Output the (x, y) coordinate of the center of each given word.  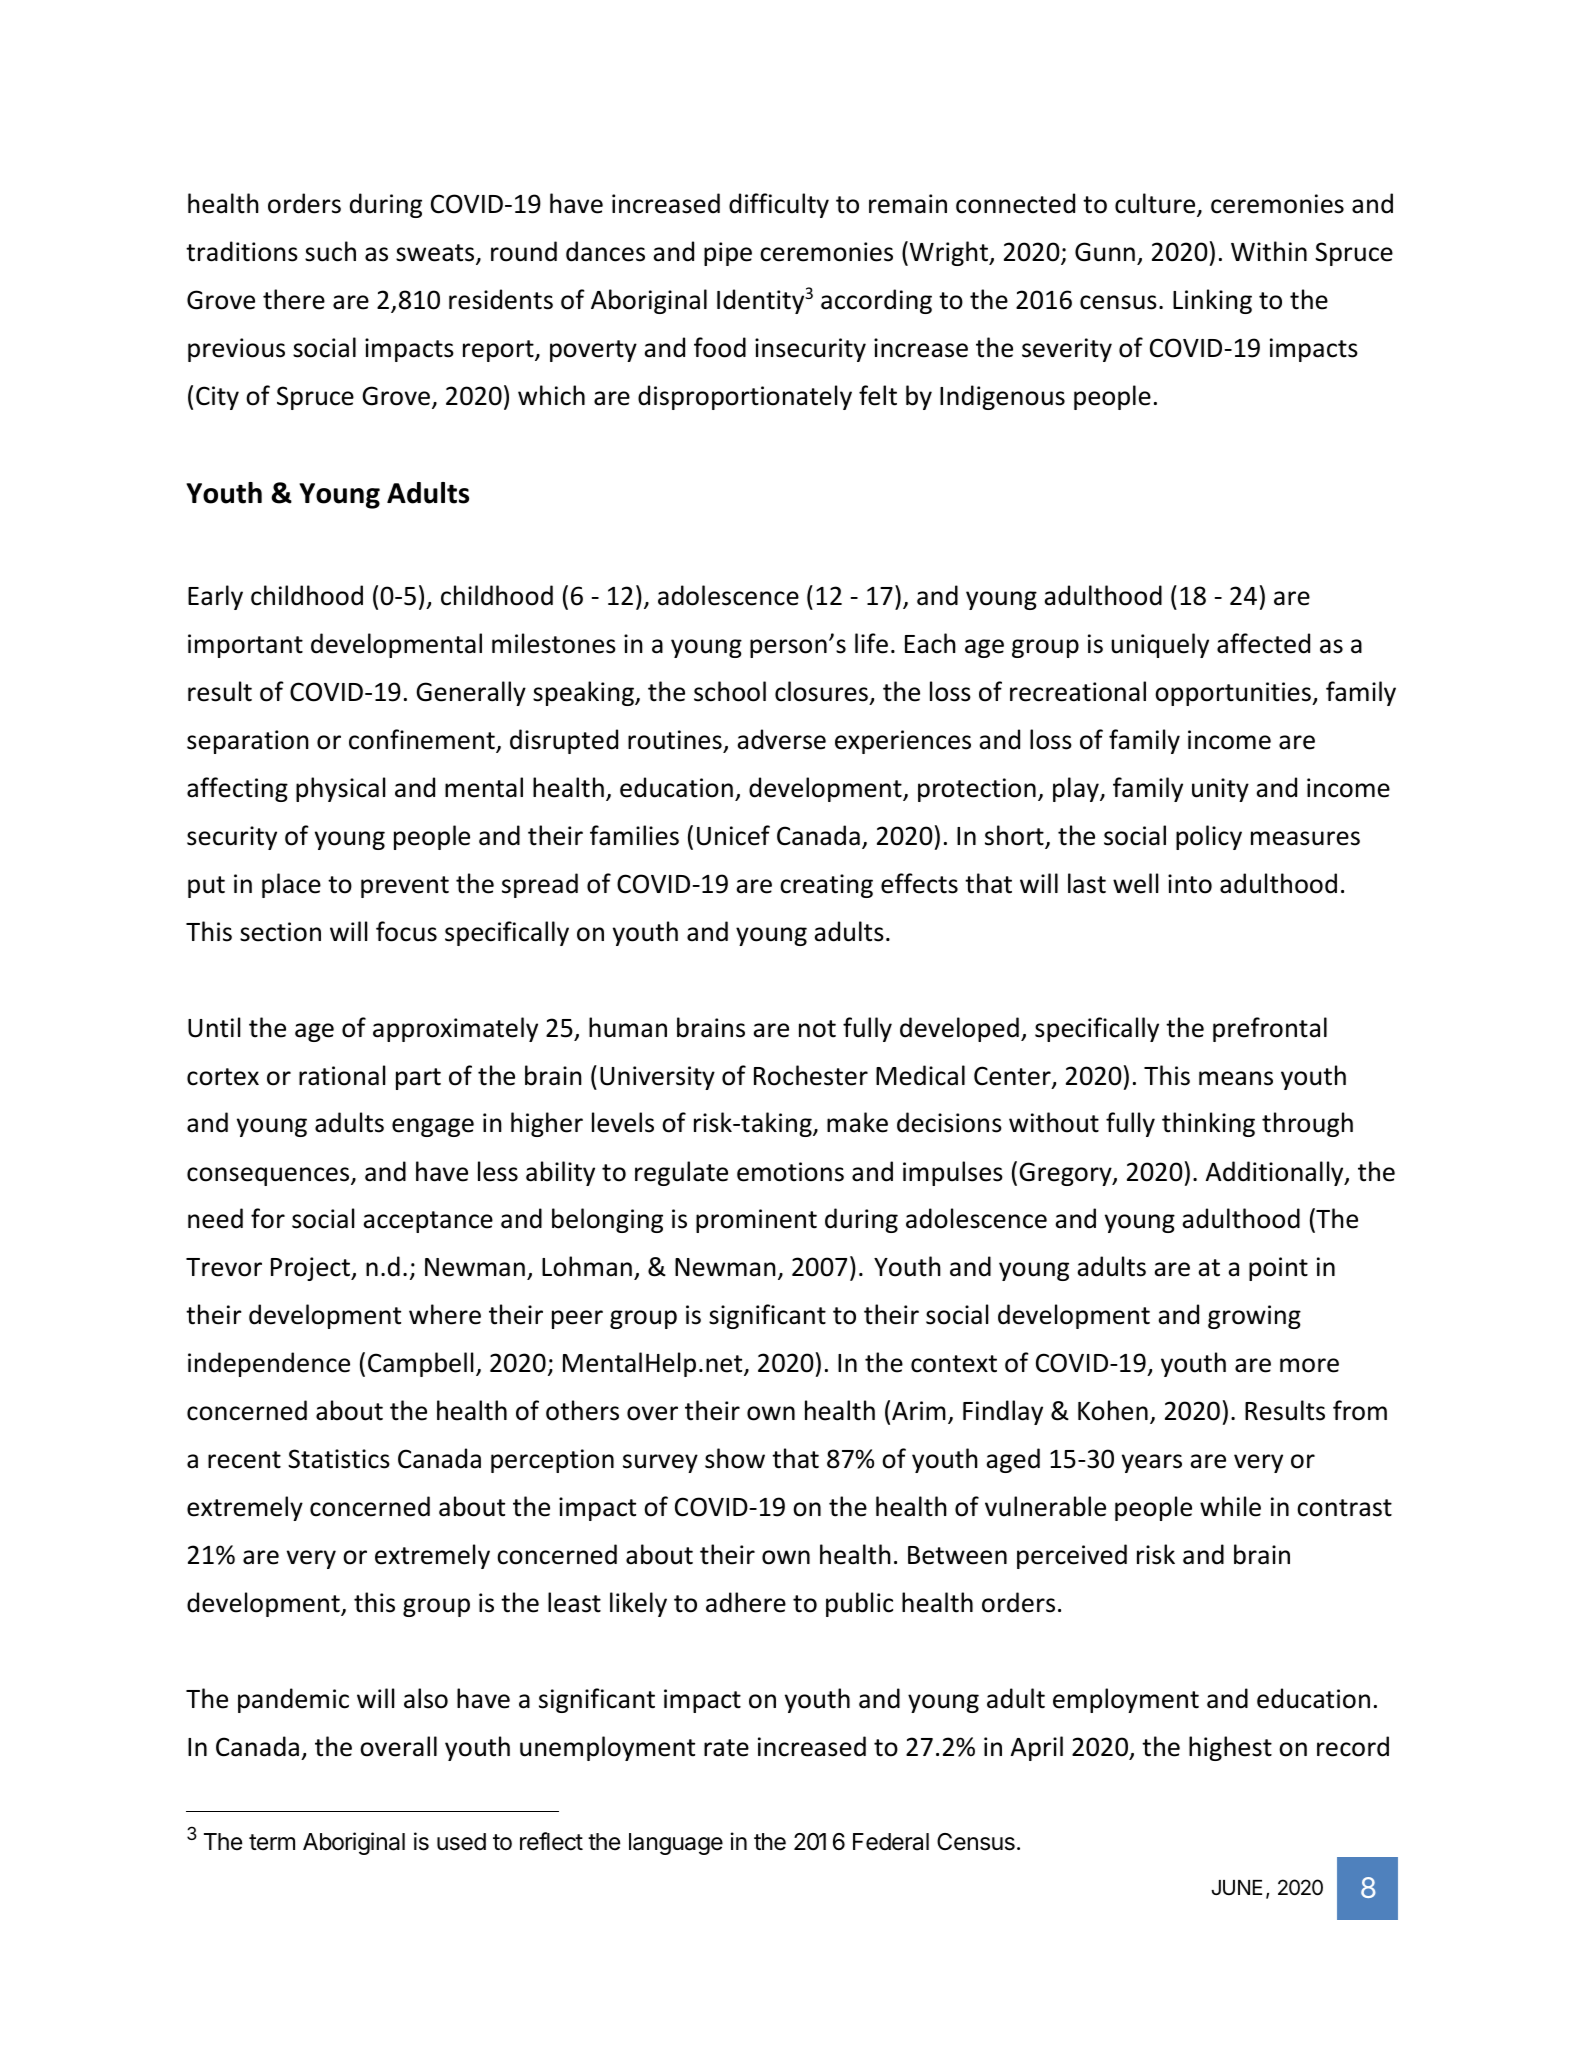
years (1152, 1463)
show (735, 1458)
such (330, 251)
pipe (728, 254)
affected (1263, 643)
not (817, 1029)
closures (821, 691)
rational (342, 1075)
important (245, 646)
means (1236, 1078)
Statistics (339, 1459)
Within (1269, 251)
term (272, 1842)
